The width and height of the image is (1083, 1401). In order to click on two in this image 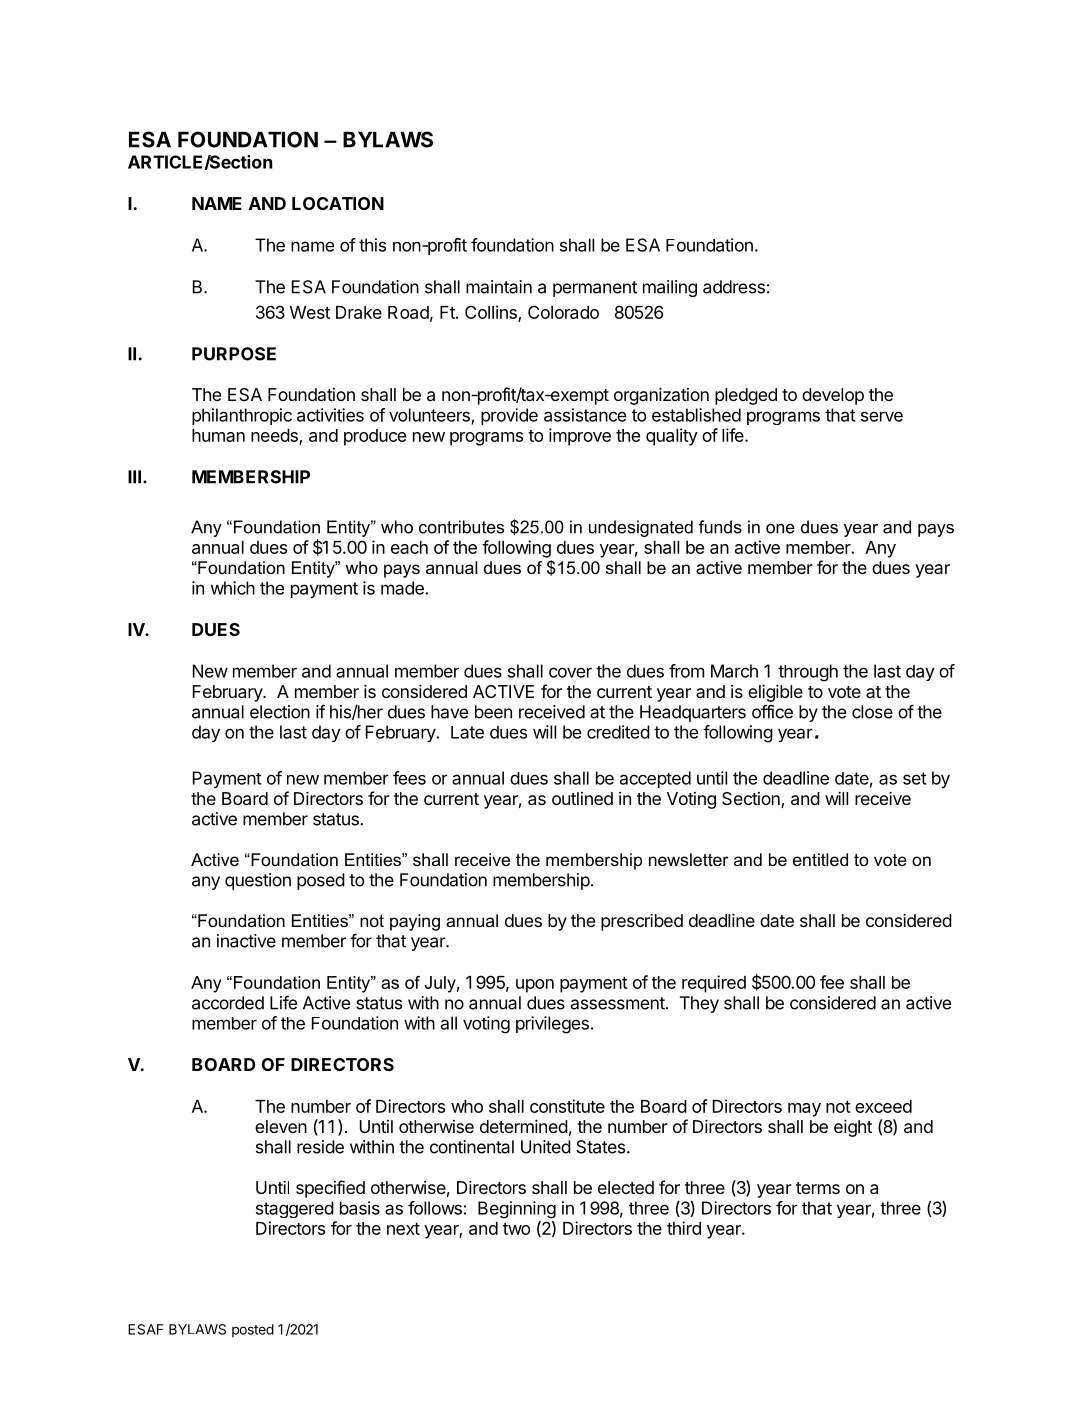, I will do `click(516, 1228)`.
